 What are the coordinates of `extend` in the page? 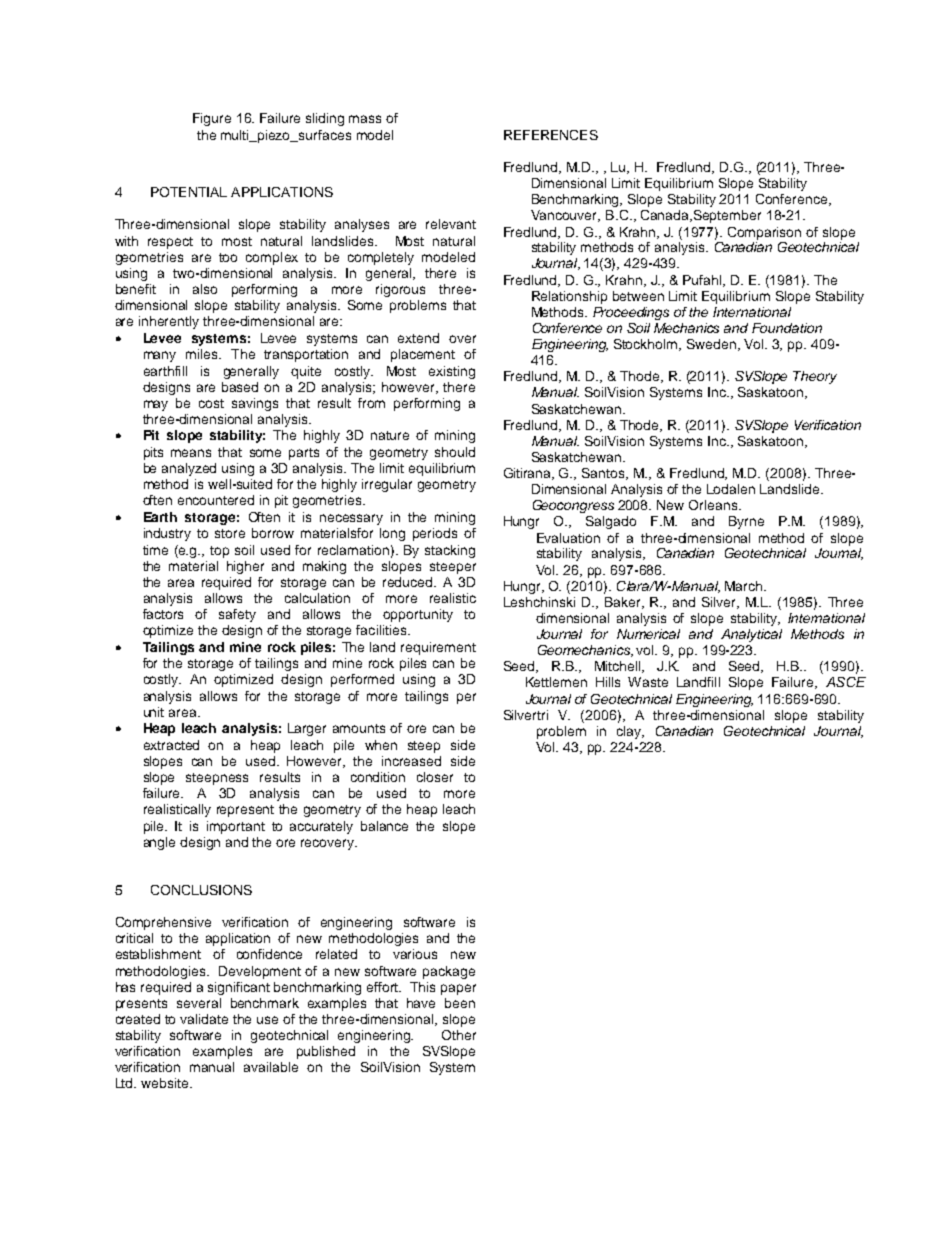 It's located at (418, 338).
